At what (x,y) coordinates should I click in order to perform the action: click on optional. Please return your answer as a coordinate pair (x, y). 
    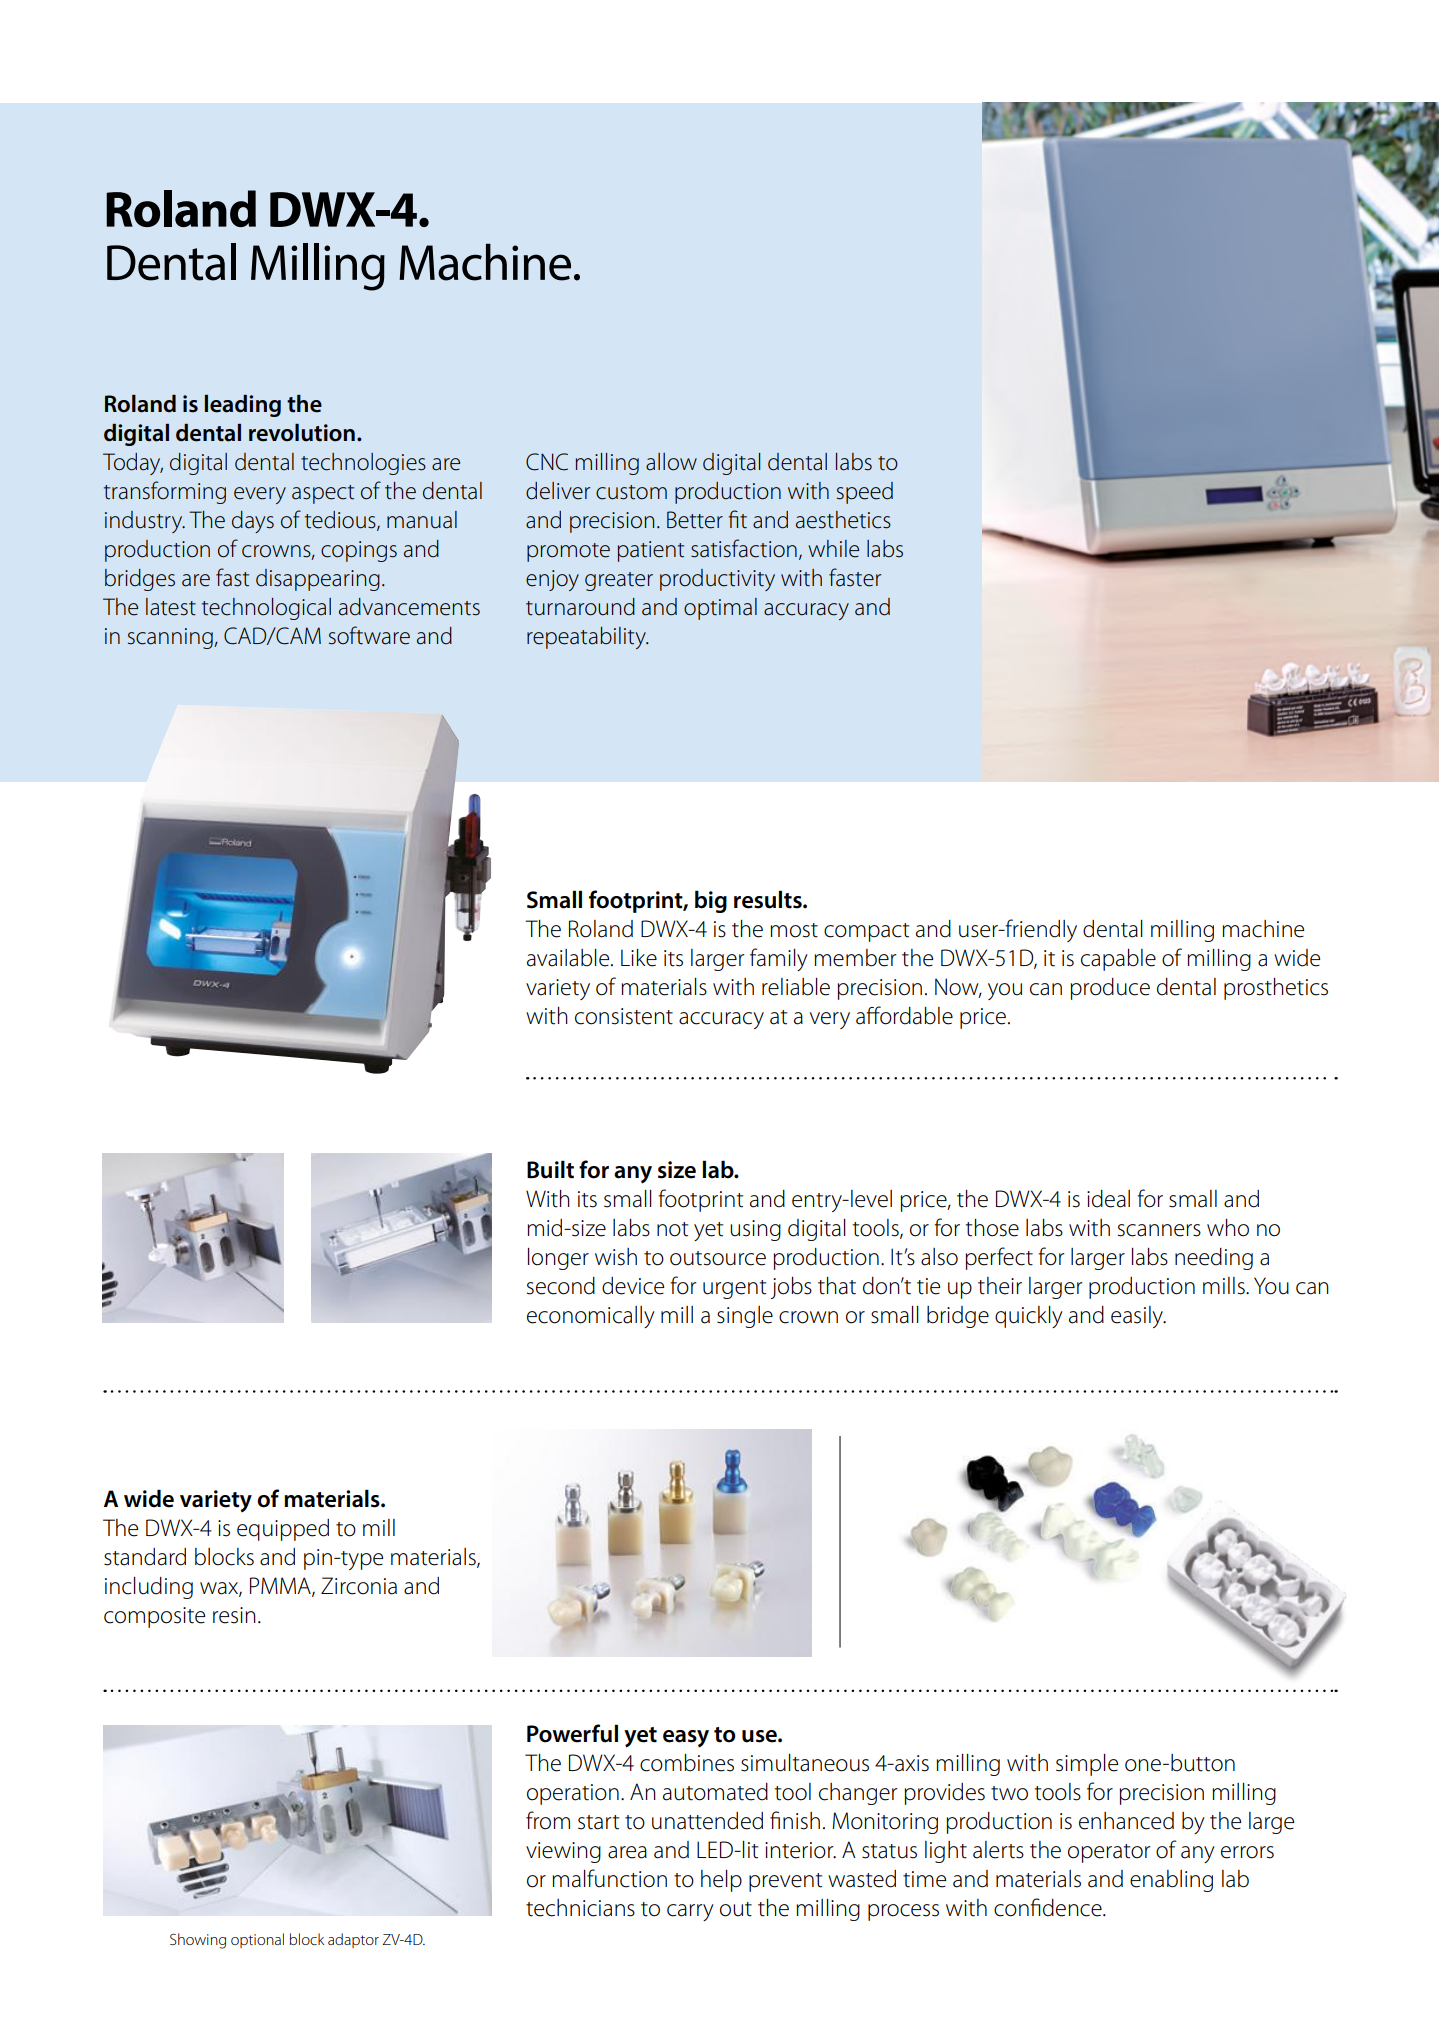
    Looking at the image, I should click on (257, 1940).
